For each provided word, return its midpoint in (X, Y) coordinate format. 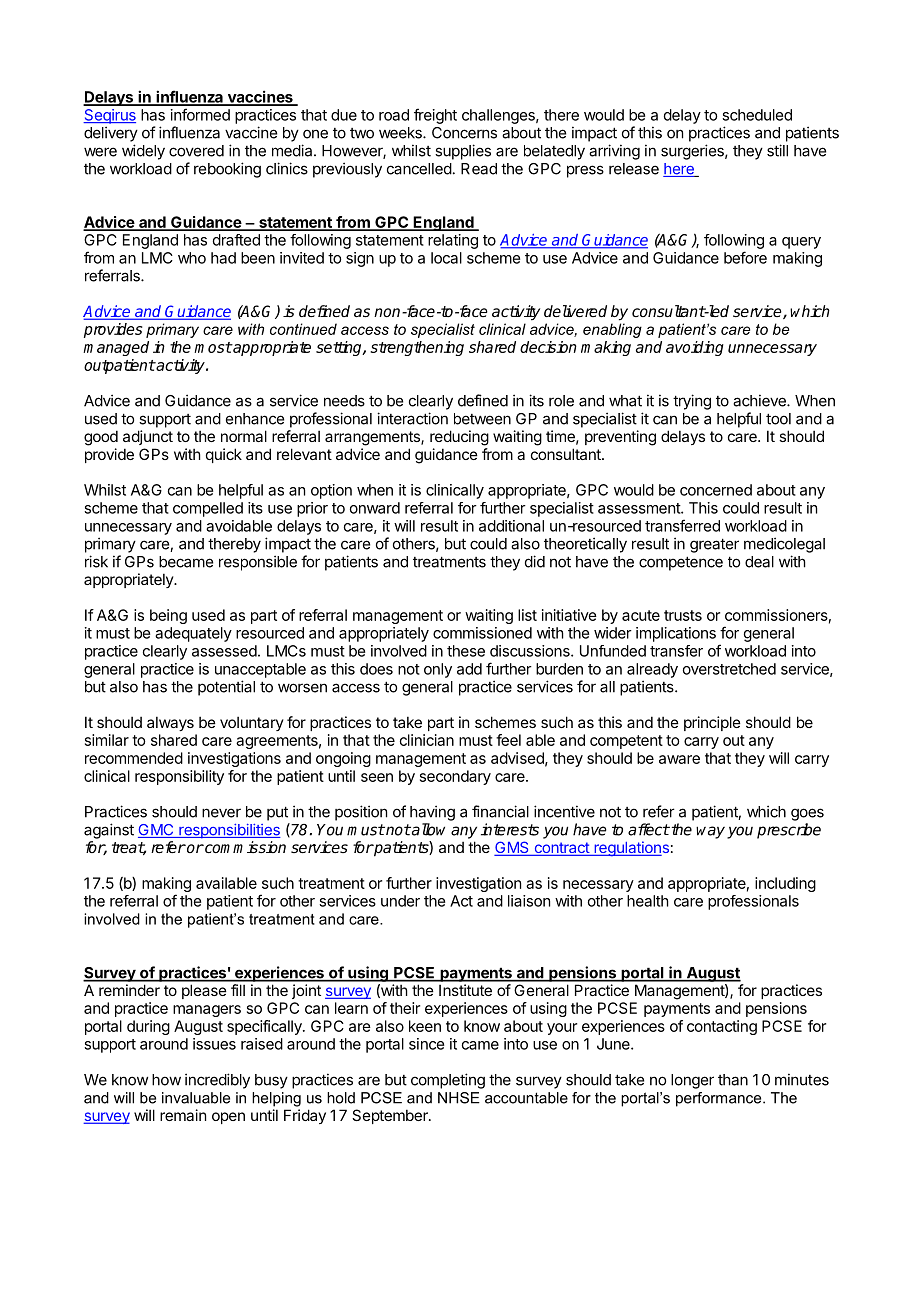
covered (196, 151)
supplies (463, 152)
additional (511, 526)
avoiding (695, 348)
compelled (208, 509)
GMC (157, 831)
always (170, 723)
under (400, 901)
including (785, 884)
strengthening (417, 348)
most (213, 347)
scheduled (757, 115)
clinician (427, 740)
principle (712, 723)
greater (714, 545)
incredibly (217, 1081)
